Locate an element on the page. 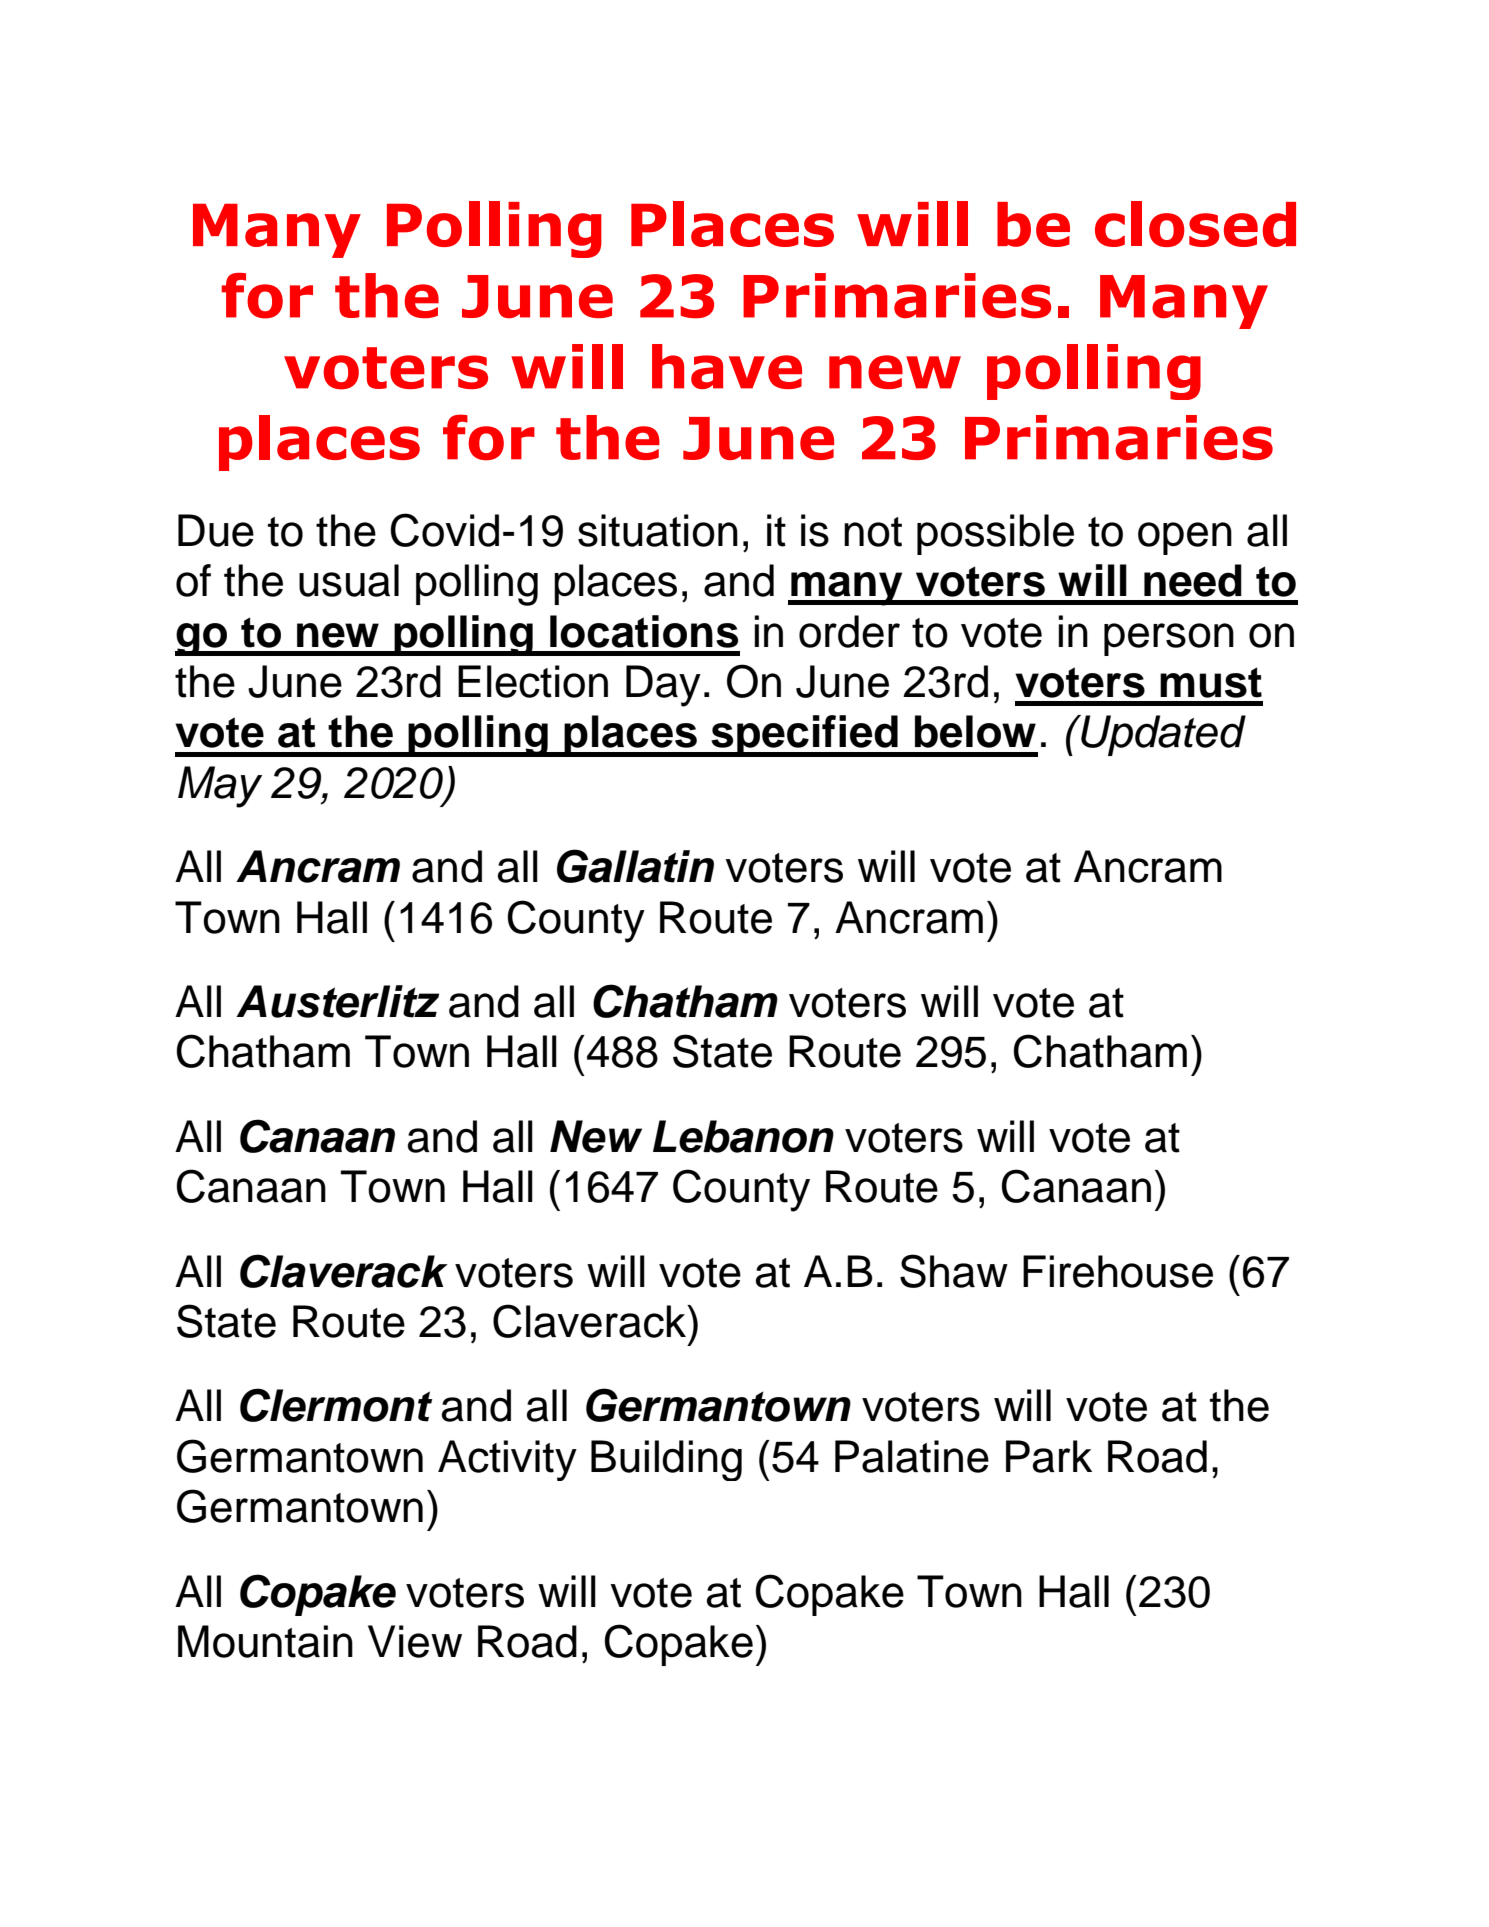 The image size is (1489, 1927). closed is located at coordinates (1195, 224).
